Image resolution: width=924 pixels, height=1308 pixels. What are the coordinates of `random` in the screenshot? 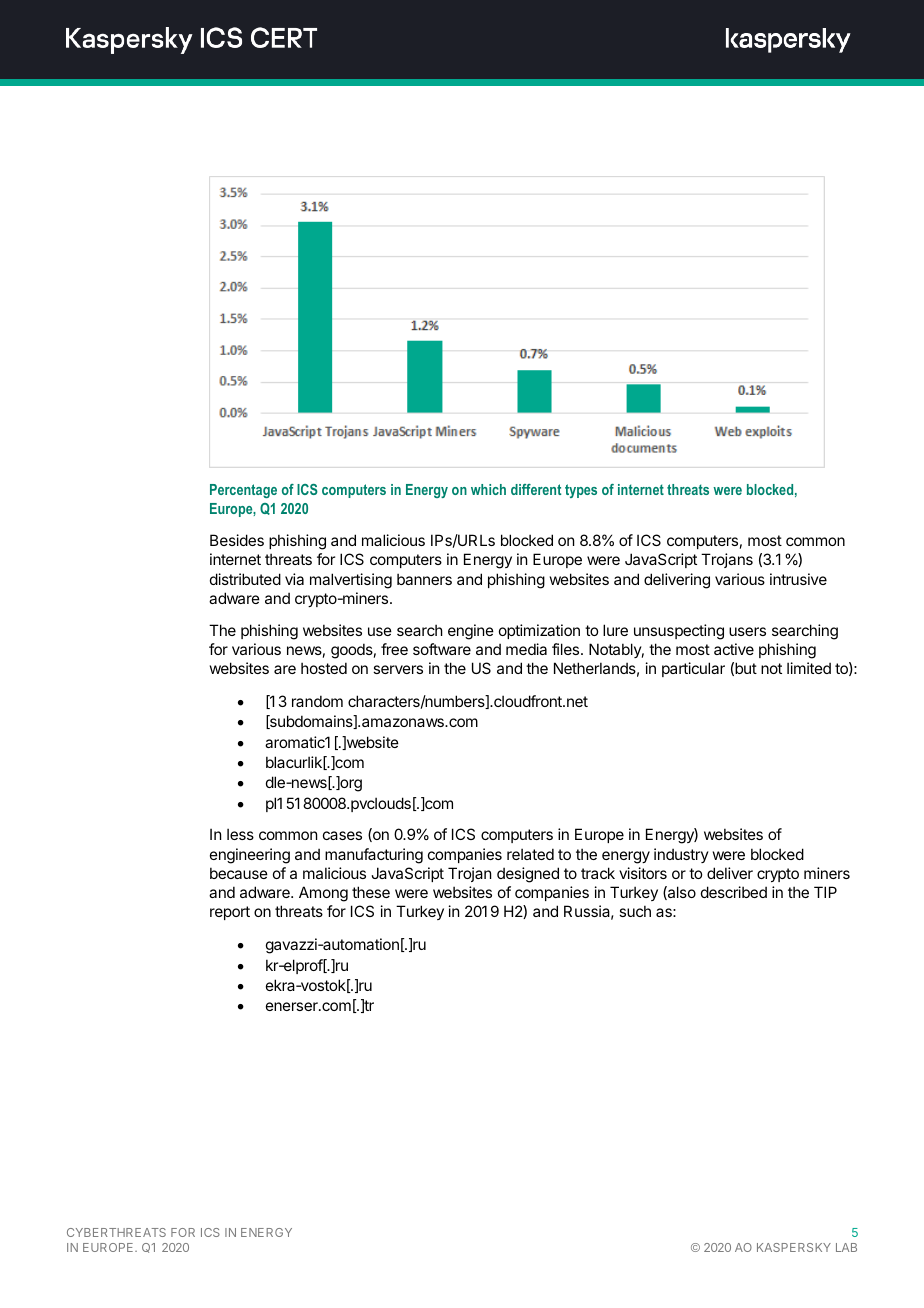 It's located at (317, 701).
